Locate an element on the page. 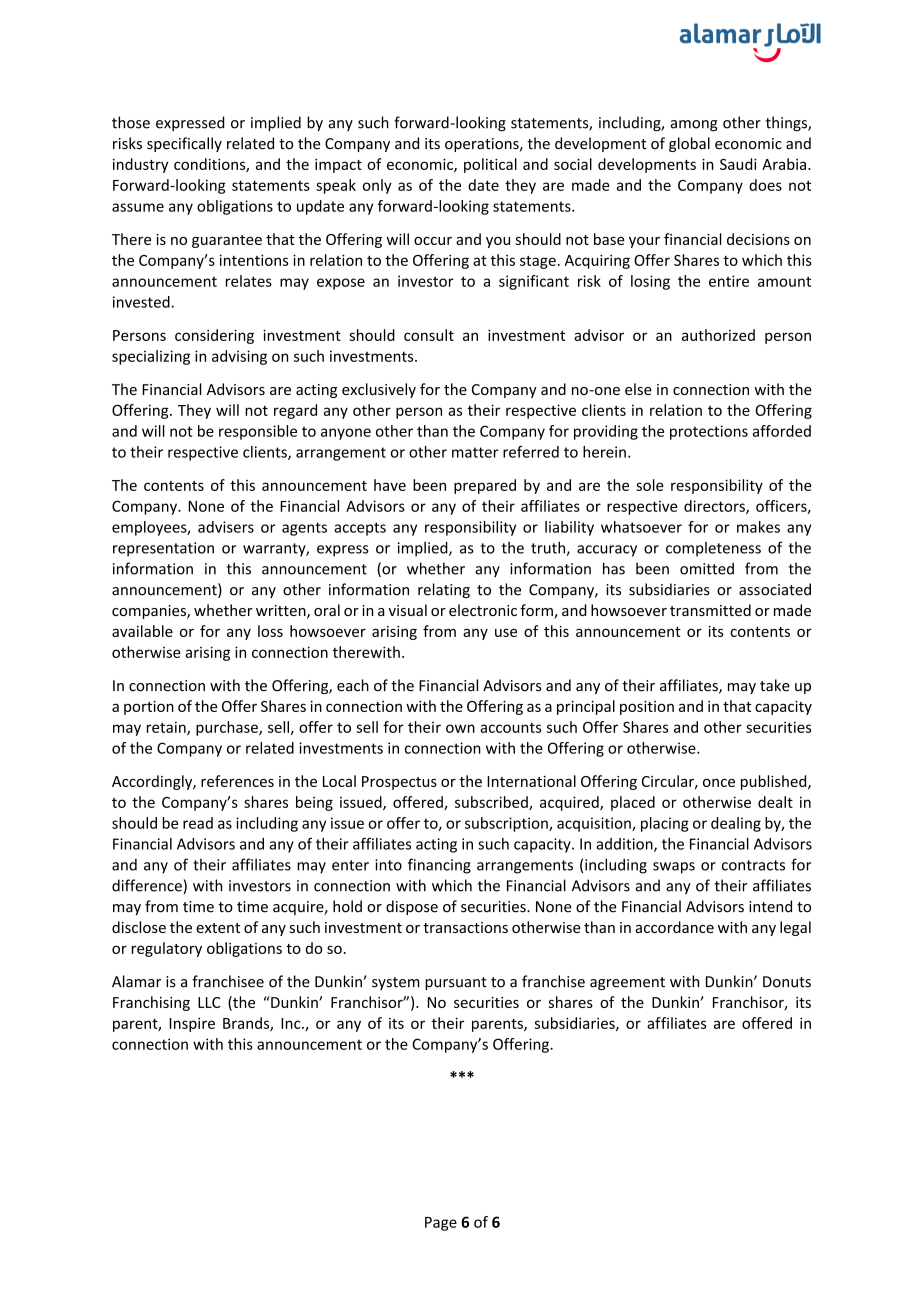  Donuts is located at coordinates (787, 982).
